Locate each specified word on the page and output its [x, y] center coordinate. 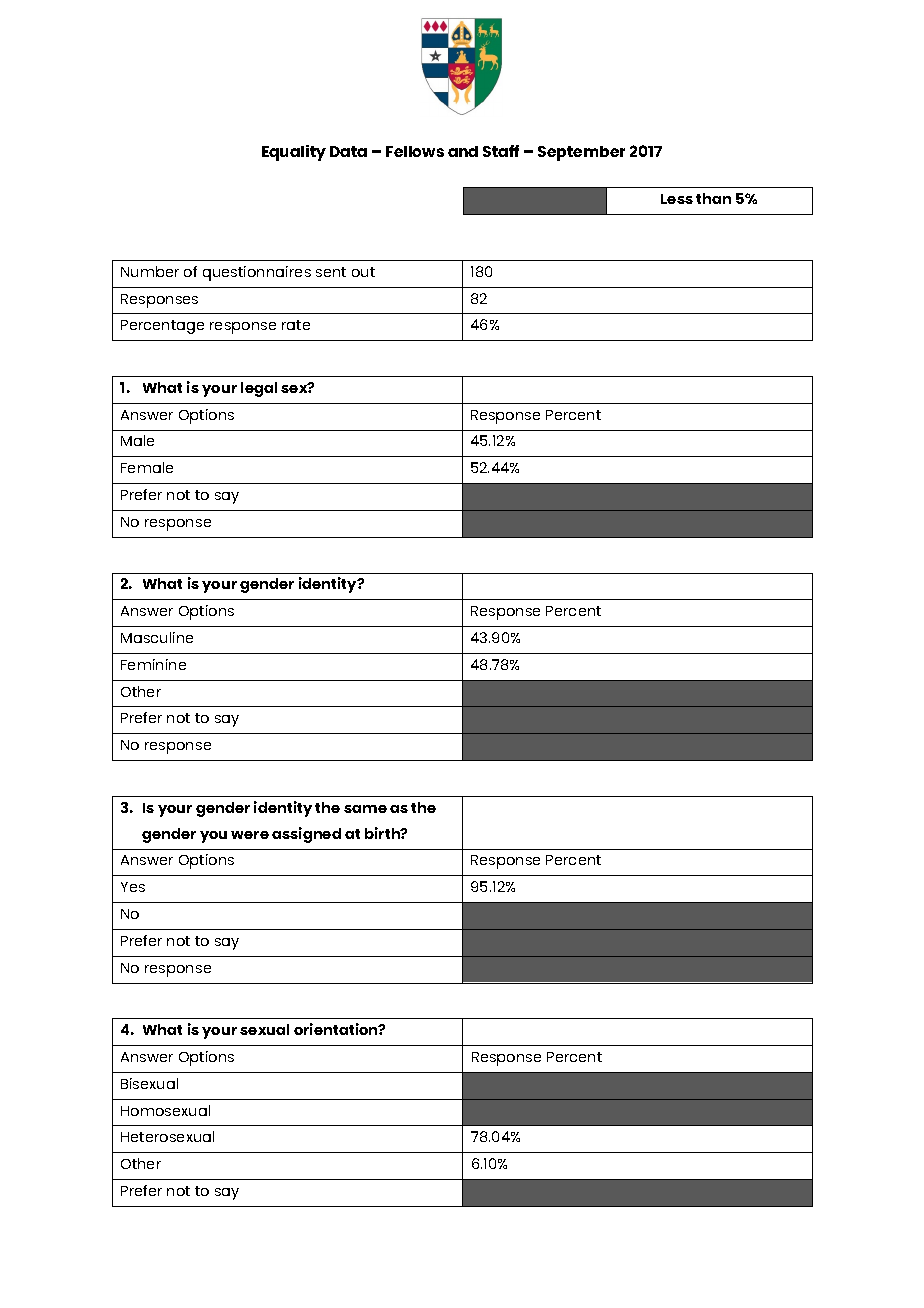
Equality [294, 153]
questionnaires [257, 273]
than [713, 198]
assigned [306, 835]
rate [296, 325]
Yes [133, 887]
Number [150, 271]
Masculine [157, 637]
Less [677, 199]
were [250, 835]
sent [331, 272]
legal [259, 389]
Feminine [153, 664]
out [363, 272]
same [365, 809]
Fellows [415, 151]
